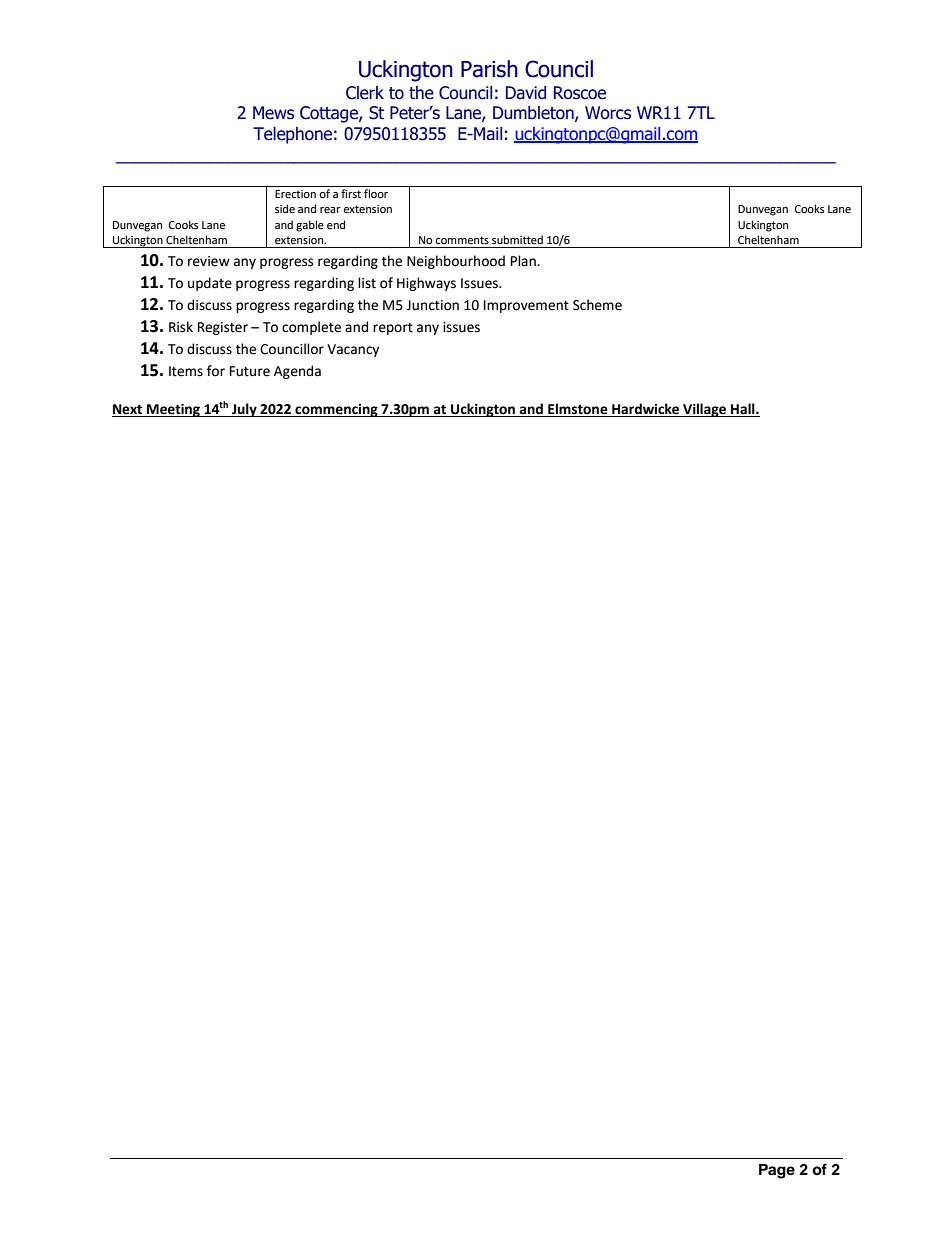 The height and width of the screenshot is (1233, 952). What do you see at coordinates (580, 93) in the screenshot?
I see `Roscoe` at bounding box center [580, 93].
